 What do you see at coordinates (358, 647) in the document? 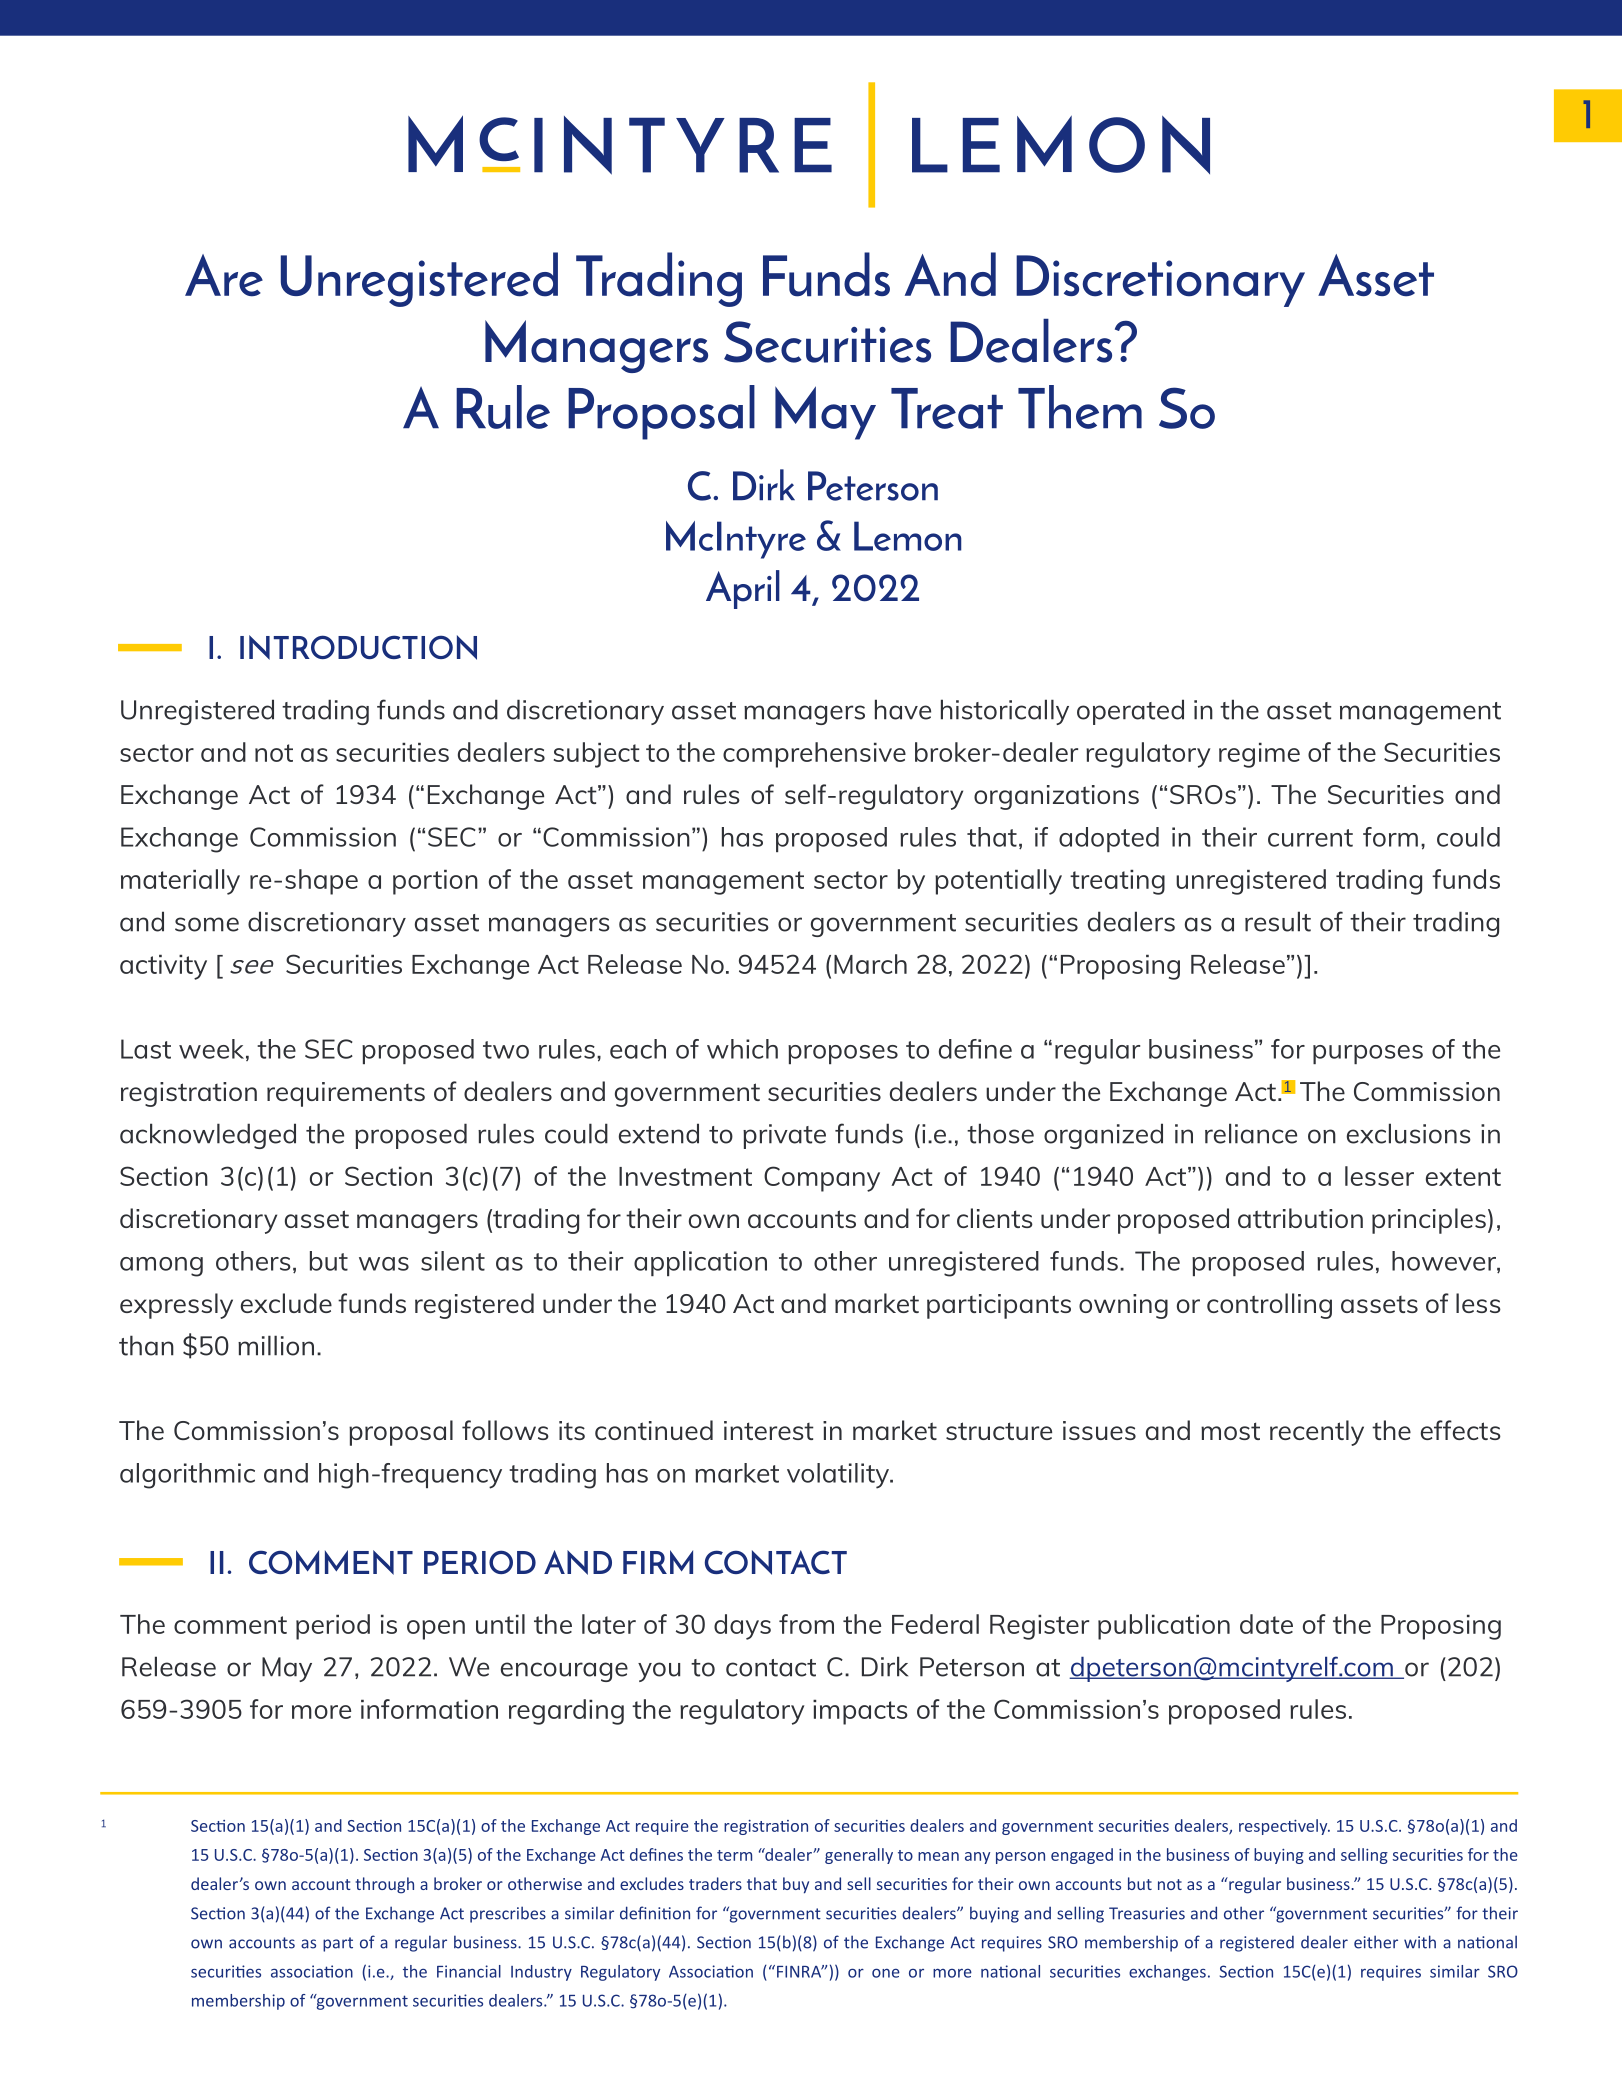
I see `INTRODUCTION` at bounding box center [358, 647].
